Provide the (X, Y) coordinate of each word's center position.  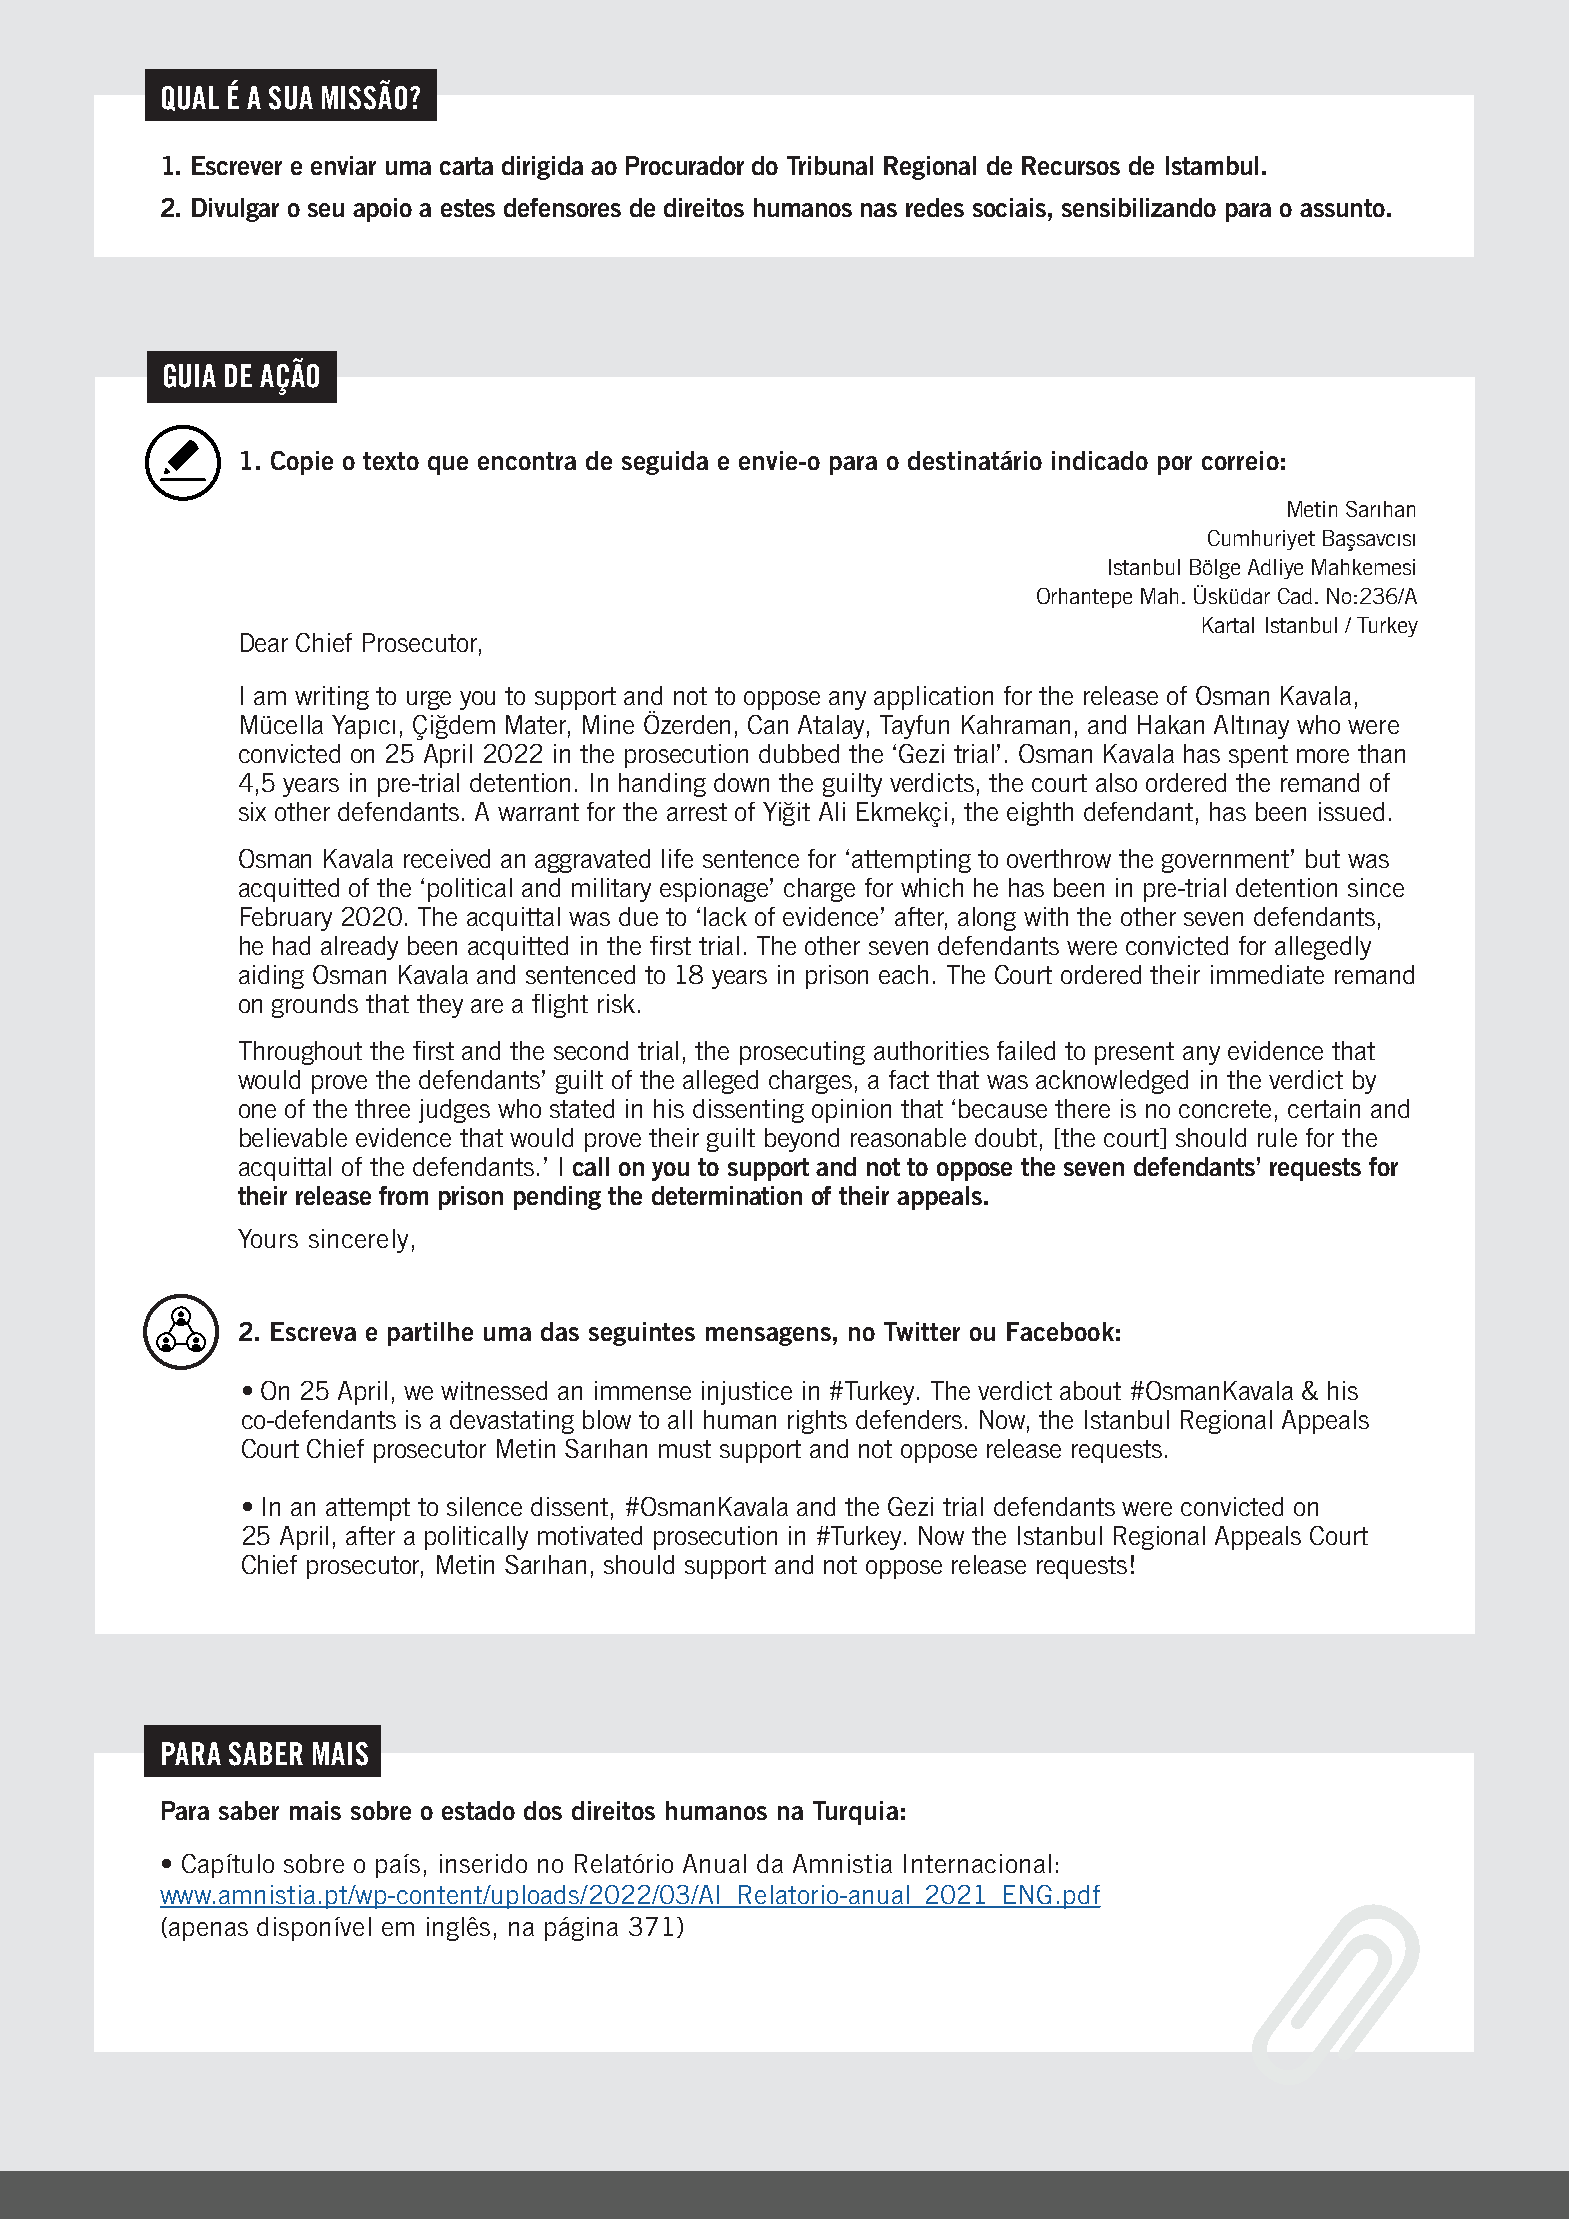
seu (326, 210)
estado (478, 1810)
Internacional (977, 1863)
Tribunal (830, 165)
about (1090, 1390)
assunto (1342, 208)
